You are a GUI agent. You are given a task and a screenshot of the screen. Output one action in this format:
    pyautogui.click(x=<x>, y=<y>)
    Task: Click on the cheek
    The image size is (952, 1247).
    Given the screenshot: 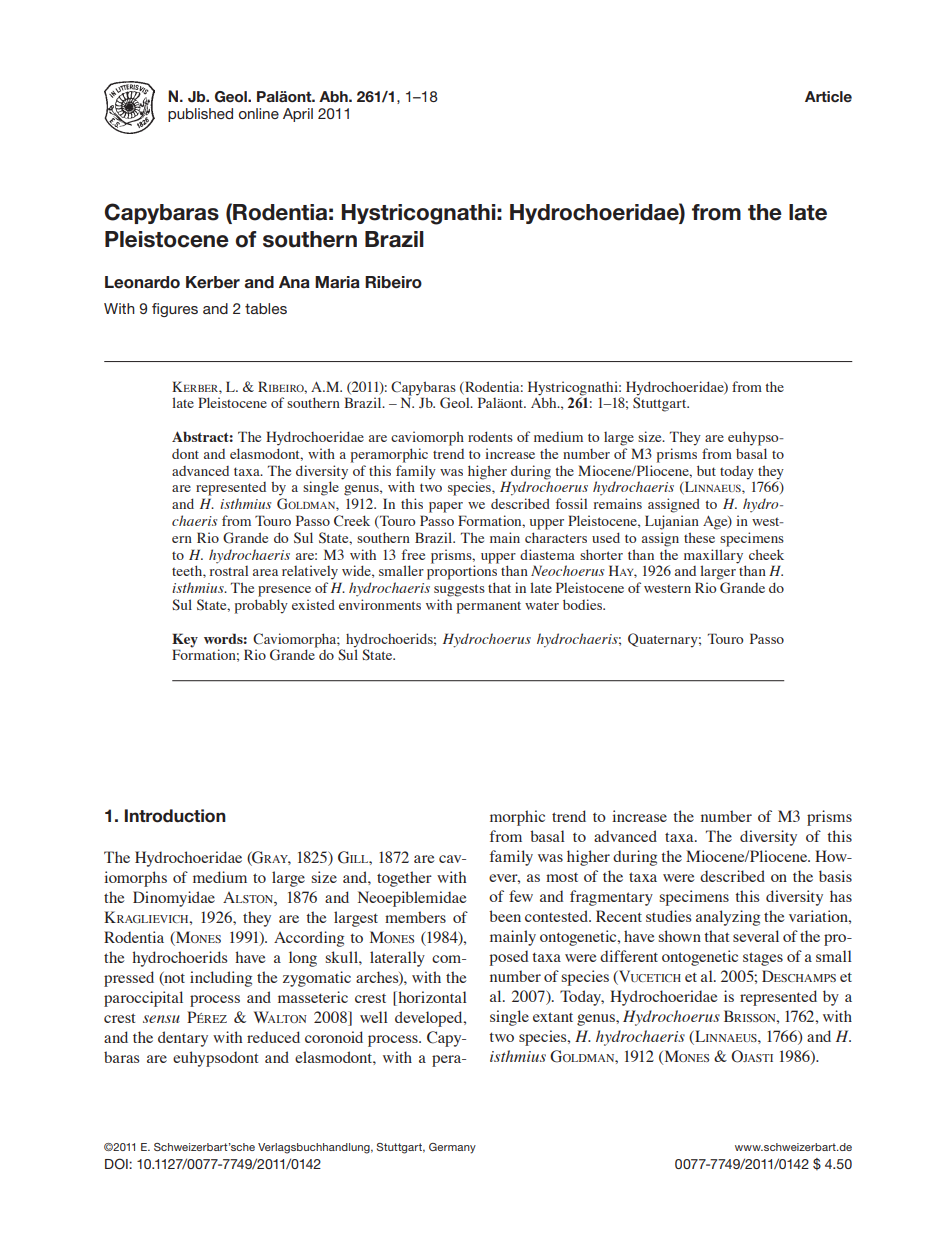 What is the action you would take?
    pyautogui.click(x=766, y=554)
